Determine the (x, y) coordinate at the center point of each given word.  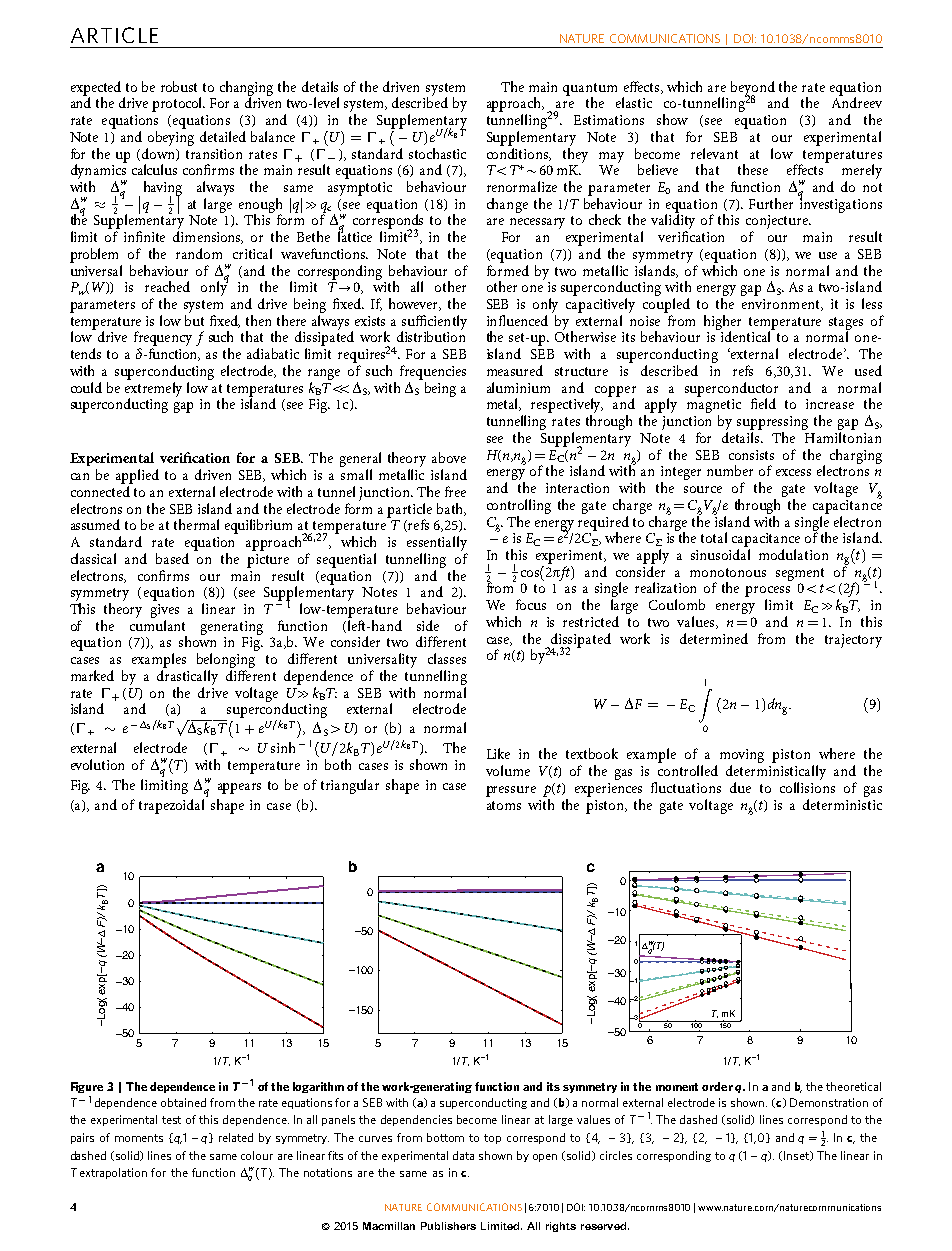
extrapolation (113, 1173)
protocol (178, 104)
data (463, 1155)
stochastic (437, 153)
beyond (753, 89)
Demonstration (829, 1102)
